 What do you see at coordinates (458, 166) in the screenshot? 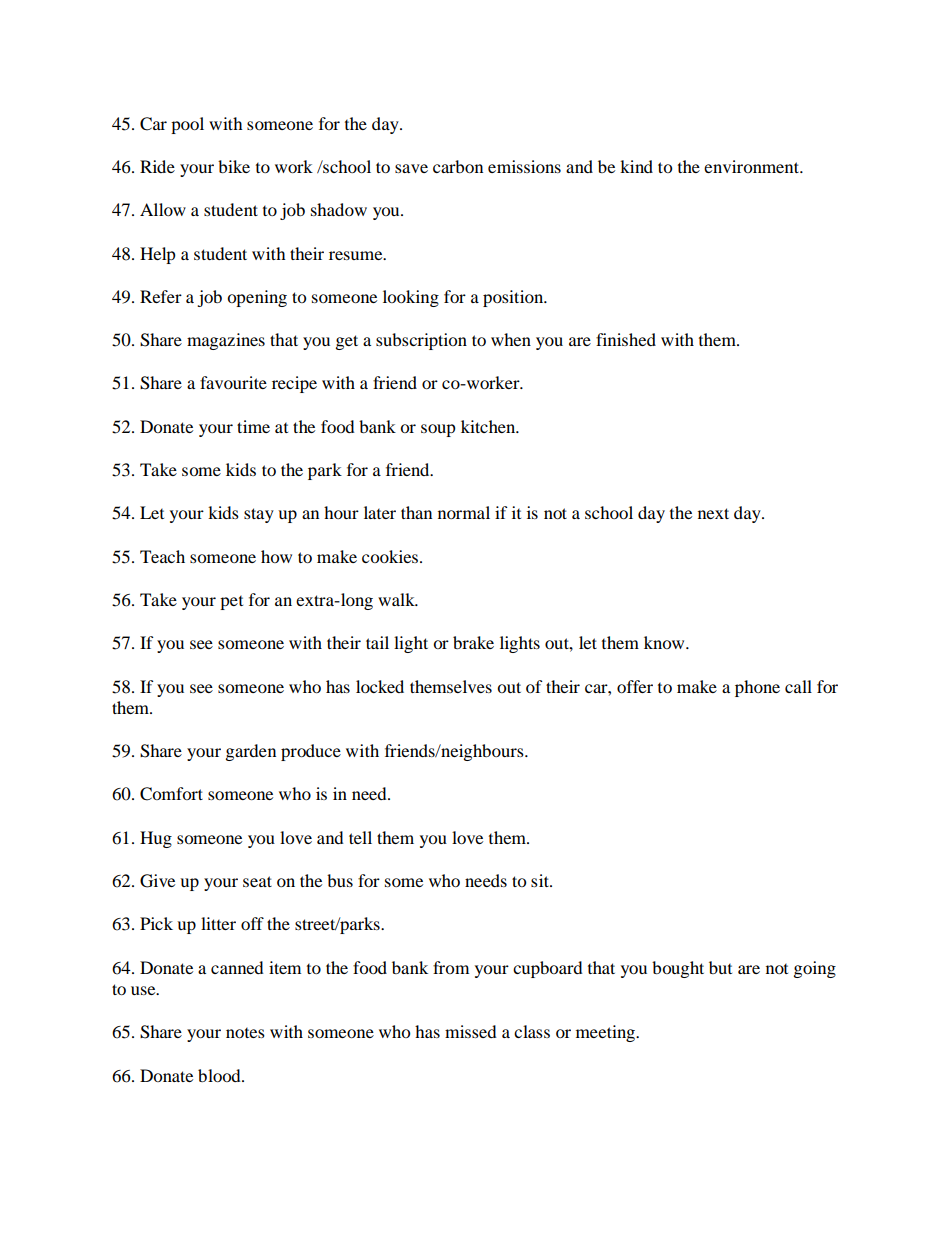
I see `carbon` at bounding box center [458, 166].
